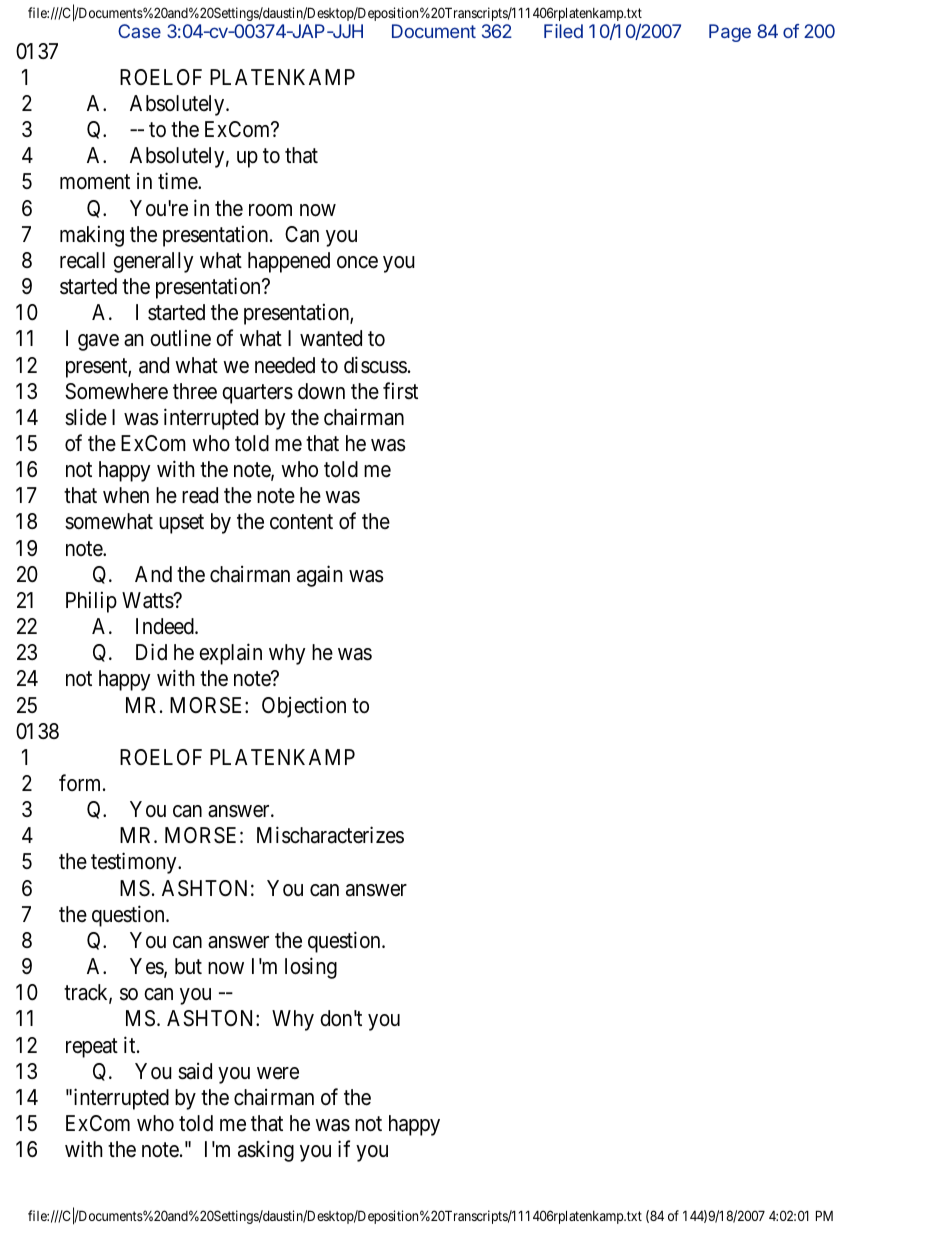  Describe the element at coordinates (270, 210) in the page. I see `room` at that location.
